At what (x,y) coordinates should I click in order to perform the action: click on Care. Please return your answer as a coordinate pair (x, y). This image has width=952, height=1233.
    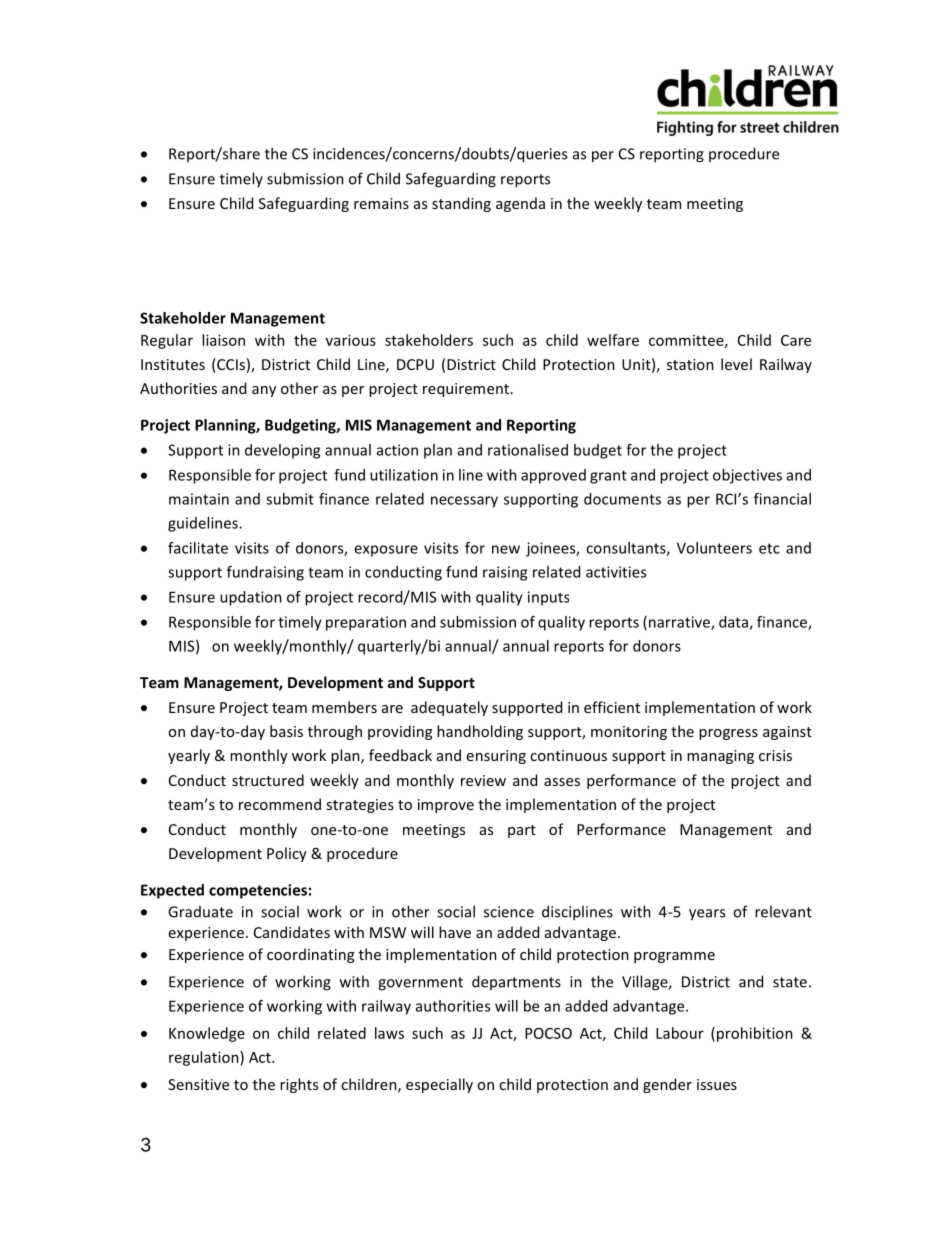
    Looking at the image, I should click on (796, 340).
